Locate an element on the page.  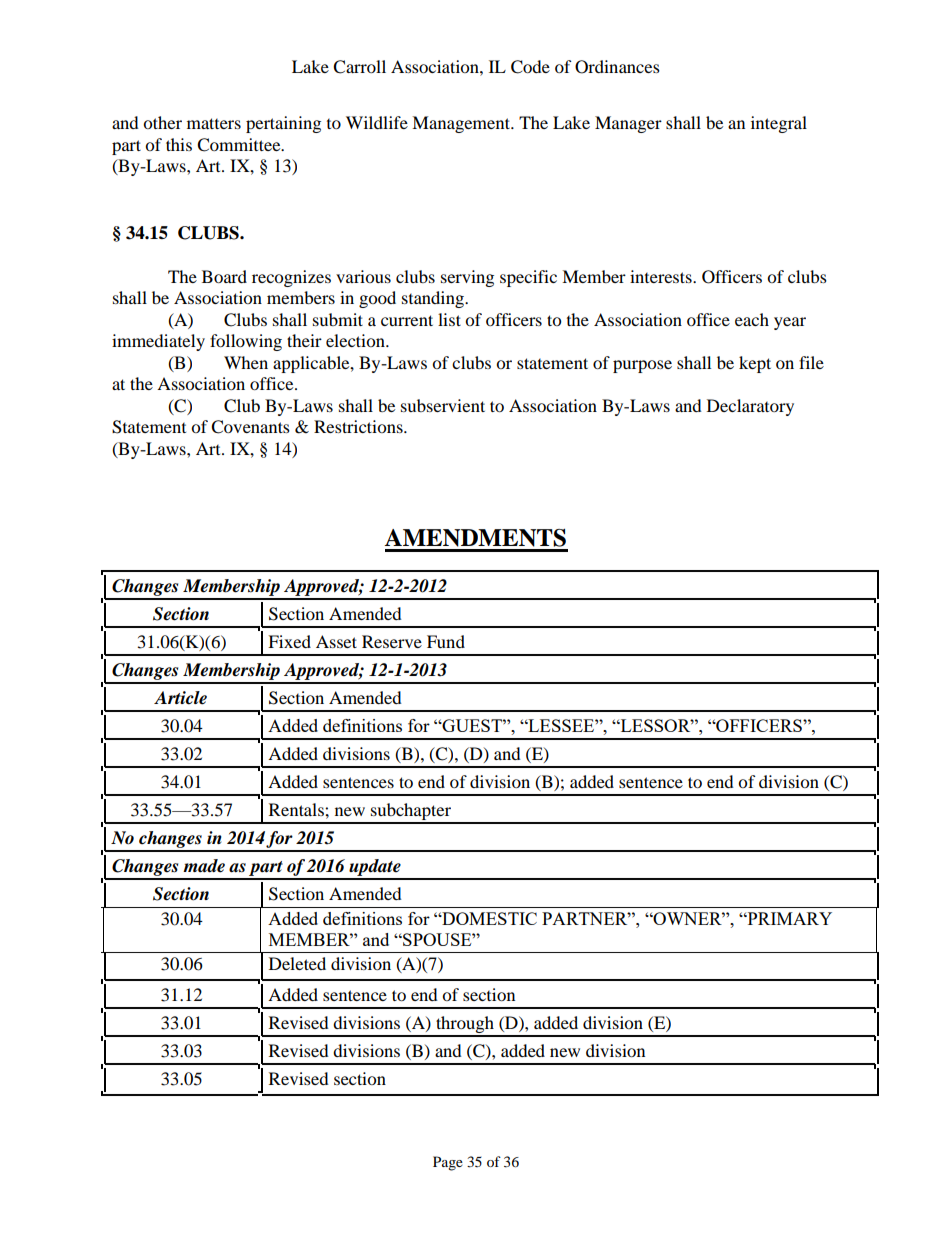
Page is located at coordinates (448, 1163).
